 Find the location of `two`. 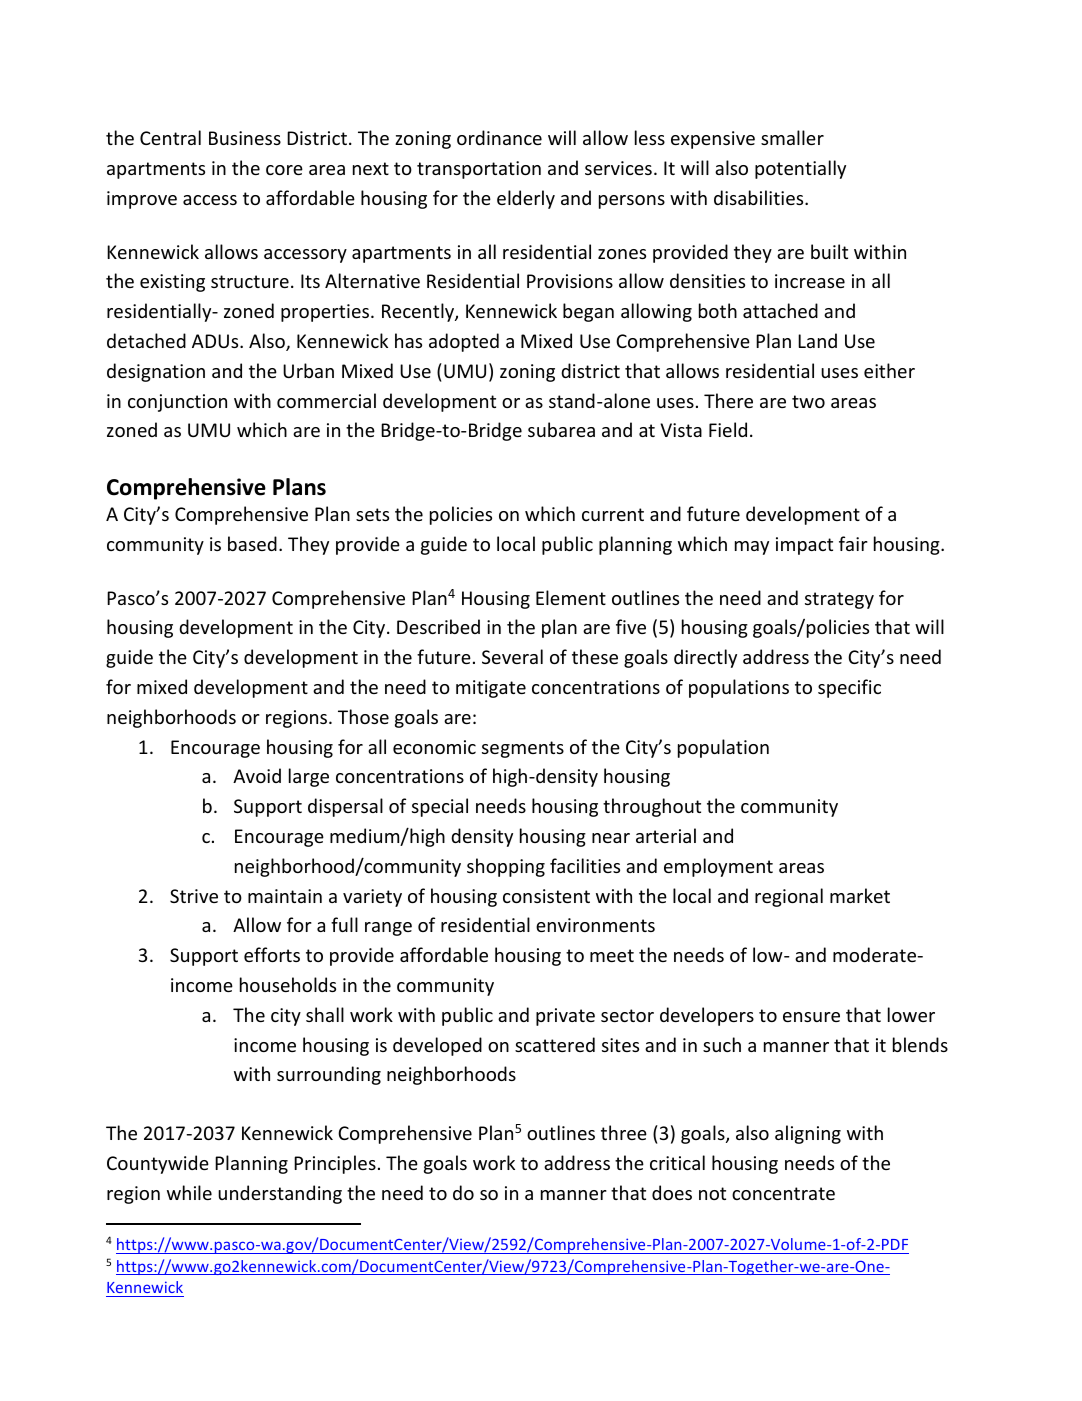

two is located at coordinates (808, 401).
